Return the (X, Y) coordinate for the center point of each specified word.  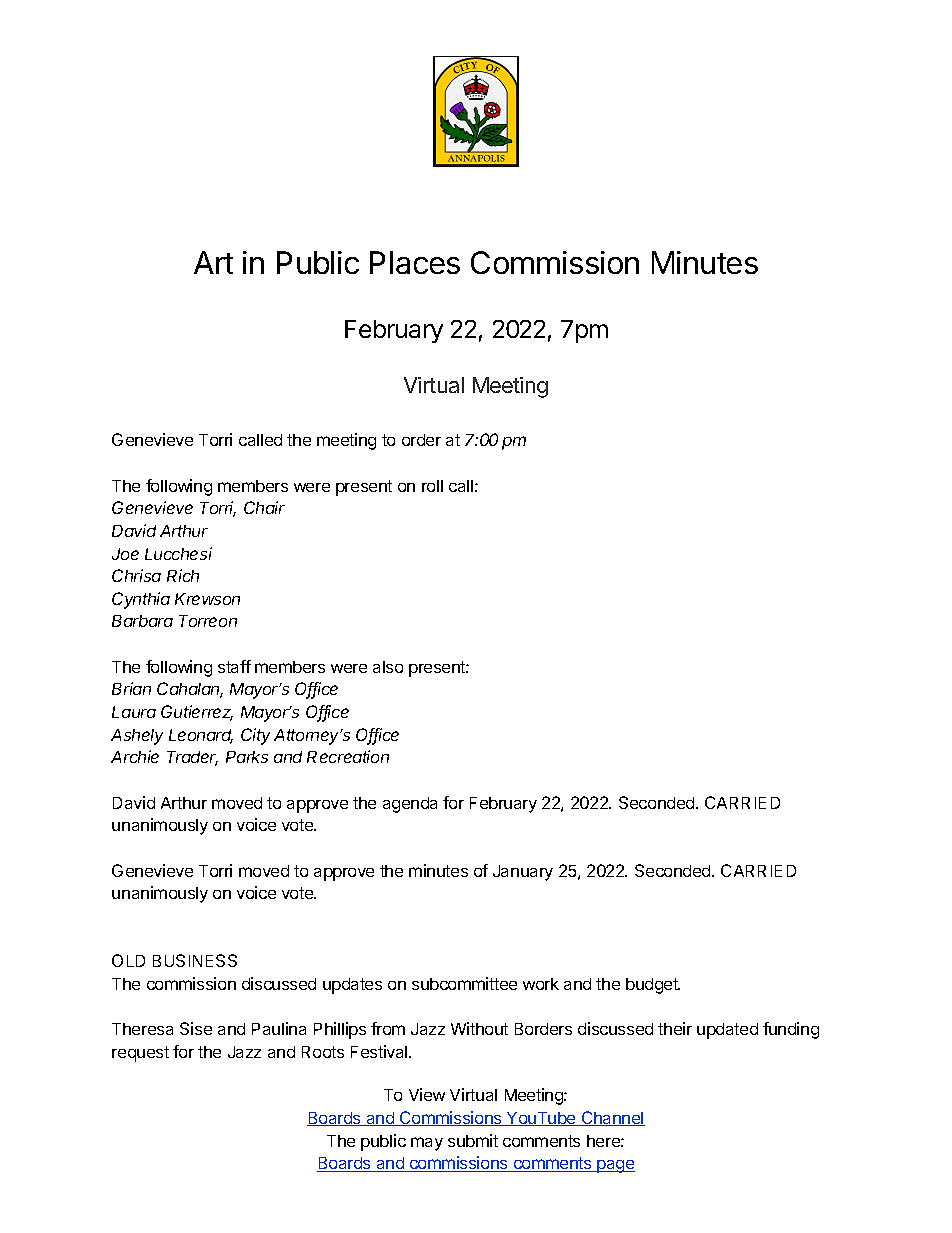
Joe (125, 554)
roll (432, 486)
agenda (410, 805)
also (388, 667)
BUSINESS (195, 960)
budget (653, 986)
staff (234, 666)
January (523, 873)
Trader (192, 758)
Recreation (348, 756)
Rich (183, 575)
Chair (264, 507)
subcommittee (464, 983)
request (140, 1054)
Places (415, 262)
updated (727, 1031)
